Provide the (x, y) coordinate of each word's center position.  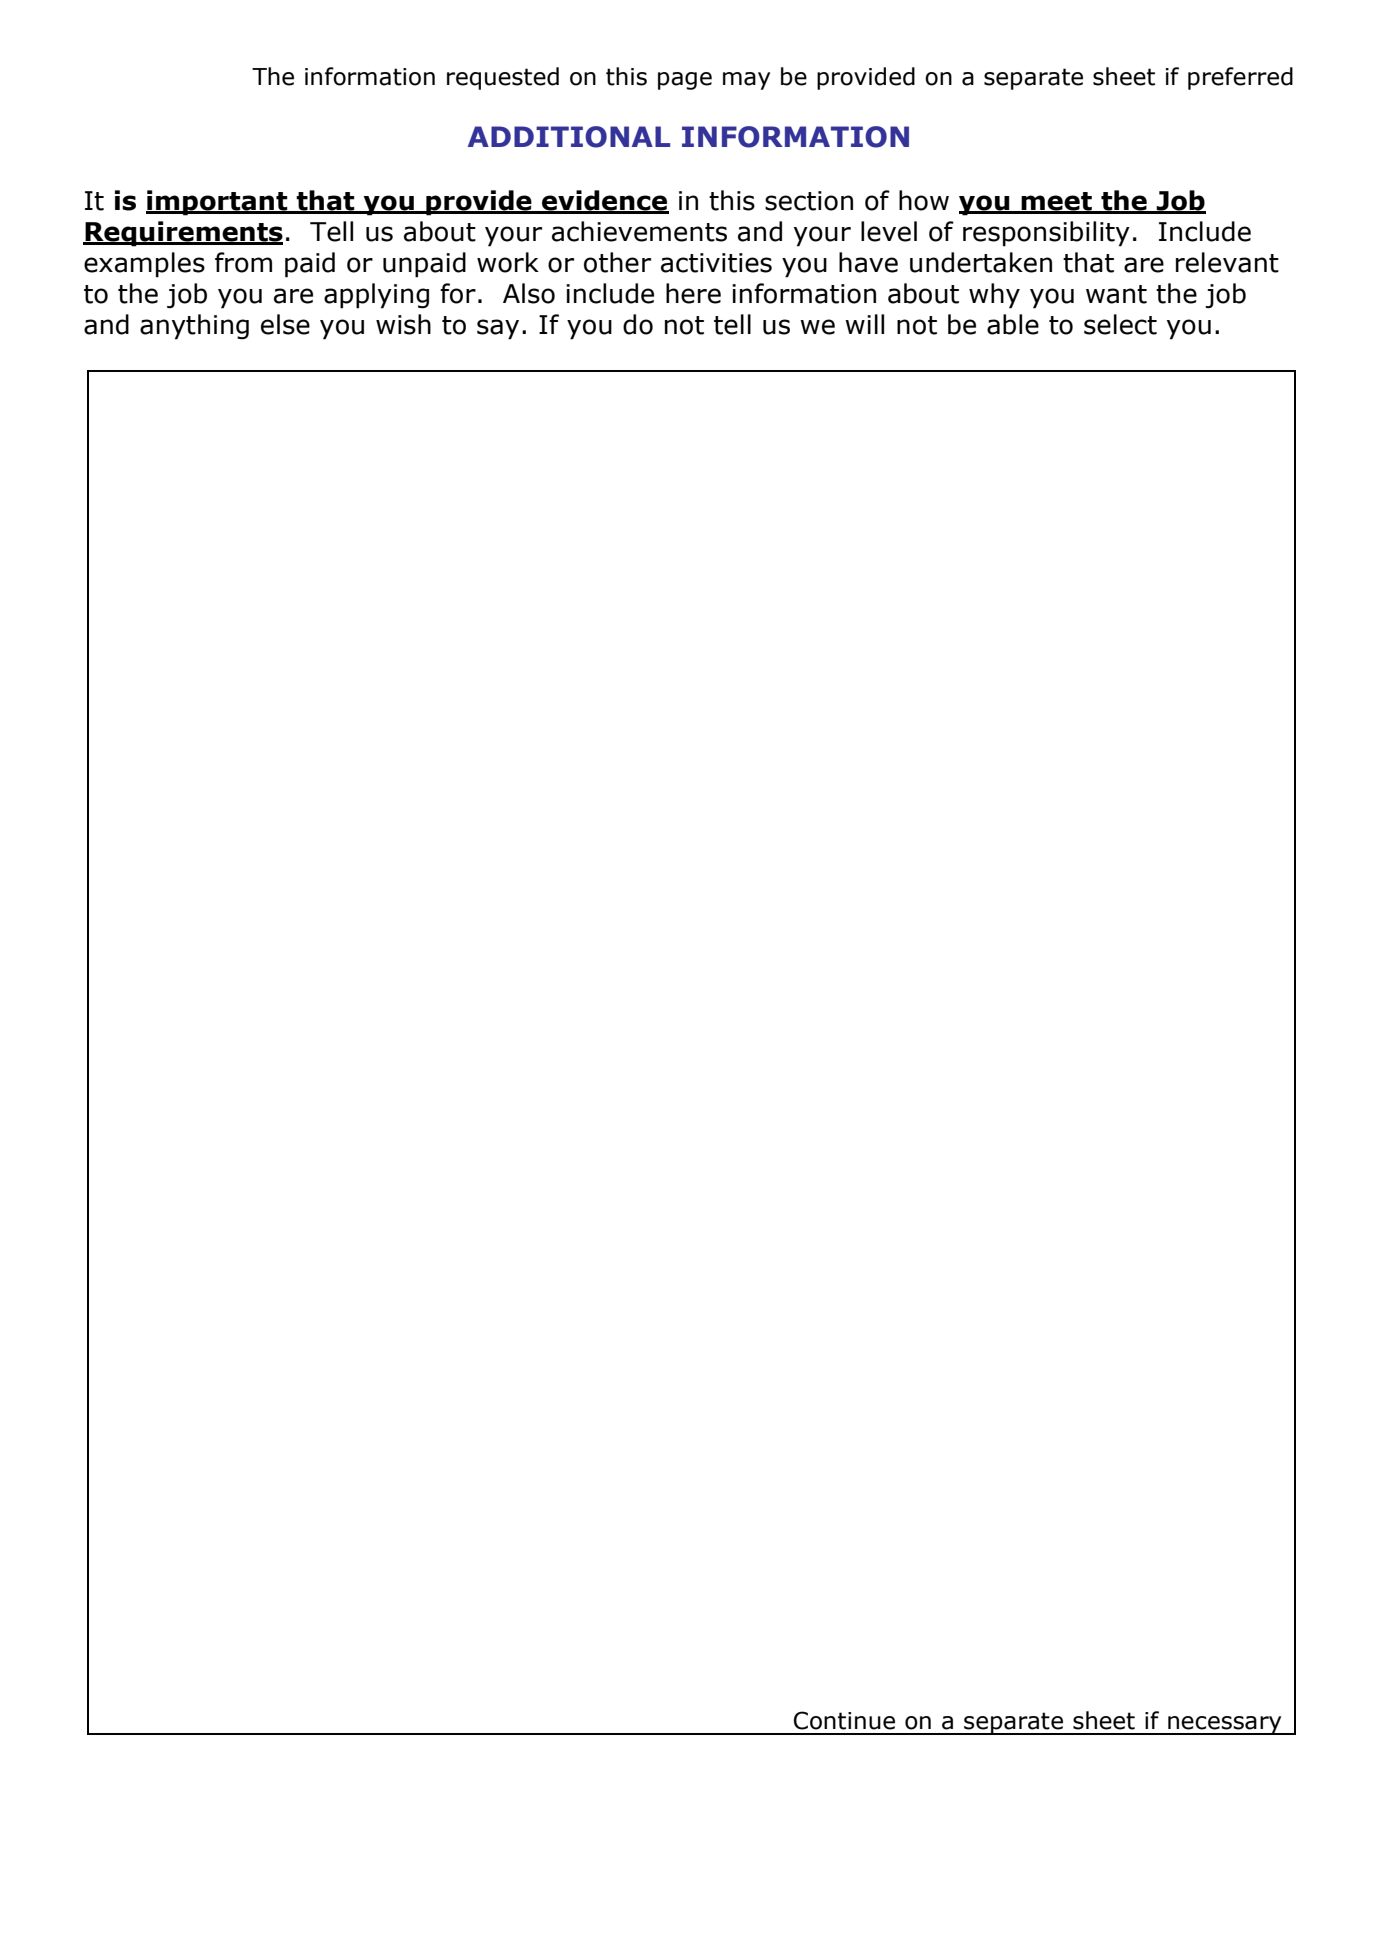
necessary (1225, 1725)
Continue (844, 1720)
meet (1057, 202)
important (218, 203)
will (864, 324)
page (685, 81)
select (1120, 324)
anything (194, 327)
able (1013, 324)
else (285, 324)
